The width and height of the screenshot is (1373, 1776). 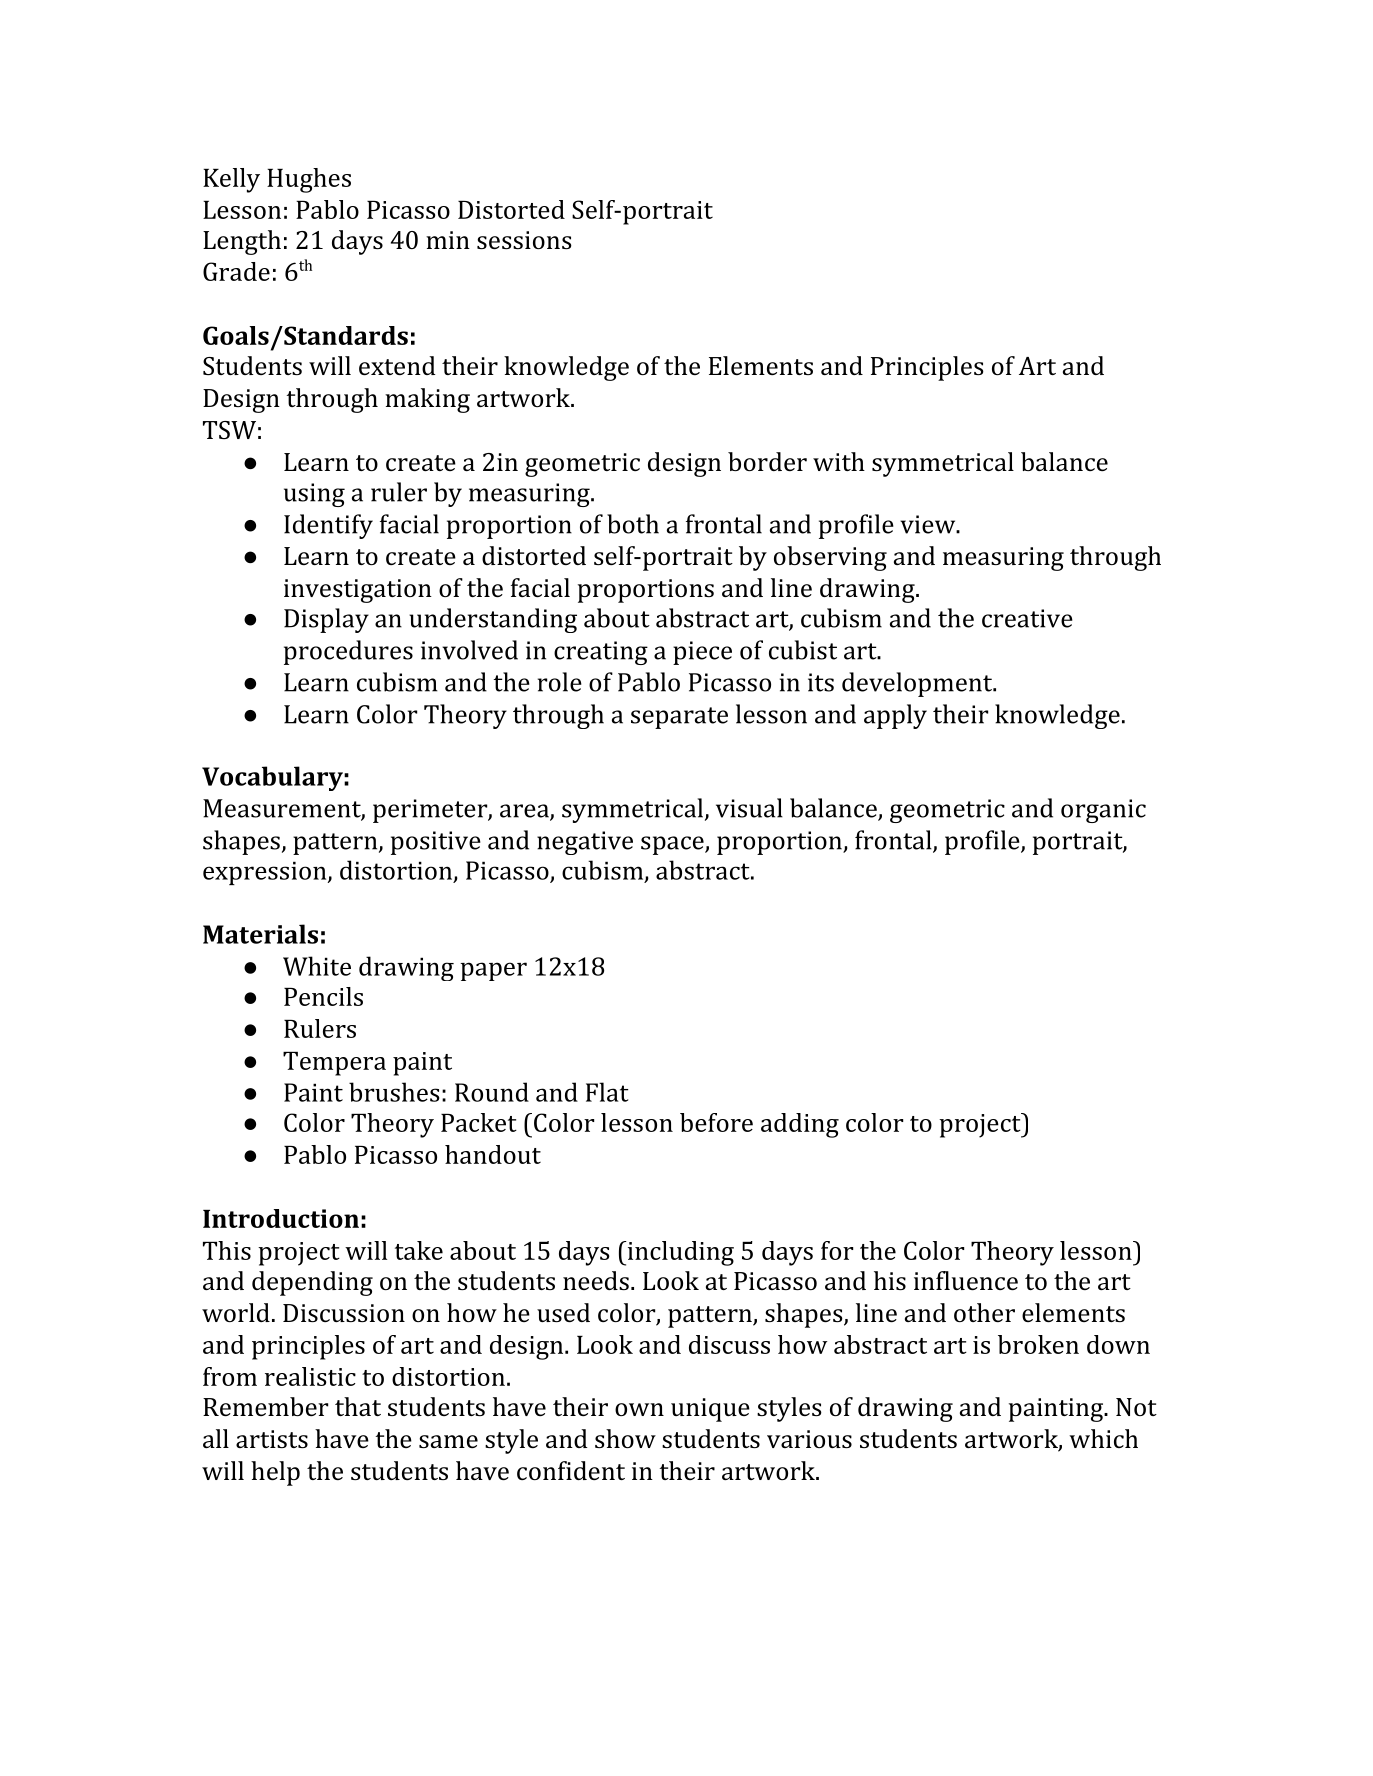 I want to click on sessions, so click(x=524, y=240).
